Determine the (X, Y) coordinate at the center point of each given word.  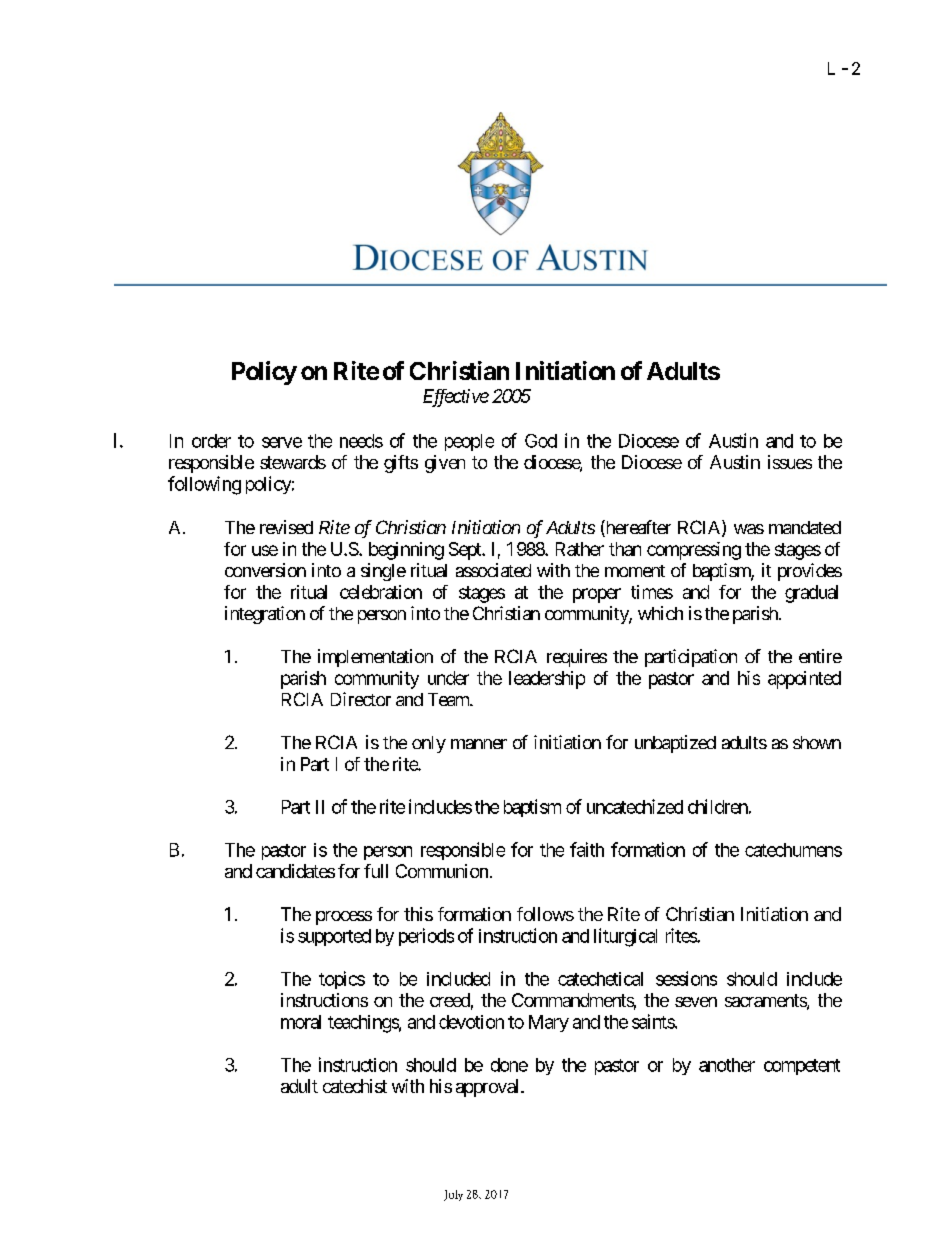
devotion (471, 1022)
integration (265, 615)
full (376, 871)
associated (493, 570)
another (727, 1065)
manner (479, 744)
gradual (811, 594)
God (541, 441)
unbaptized (675, 744)
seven (696, 1002)
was (749, 529)
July (453, 1195)
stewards (293, 462)
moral (301, 1022)
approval (489, 1088)
